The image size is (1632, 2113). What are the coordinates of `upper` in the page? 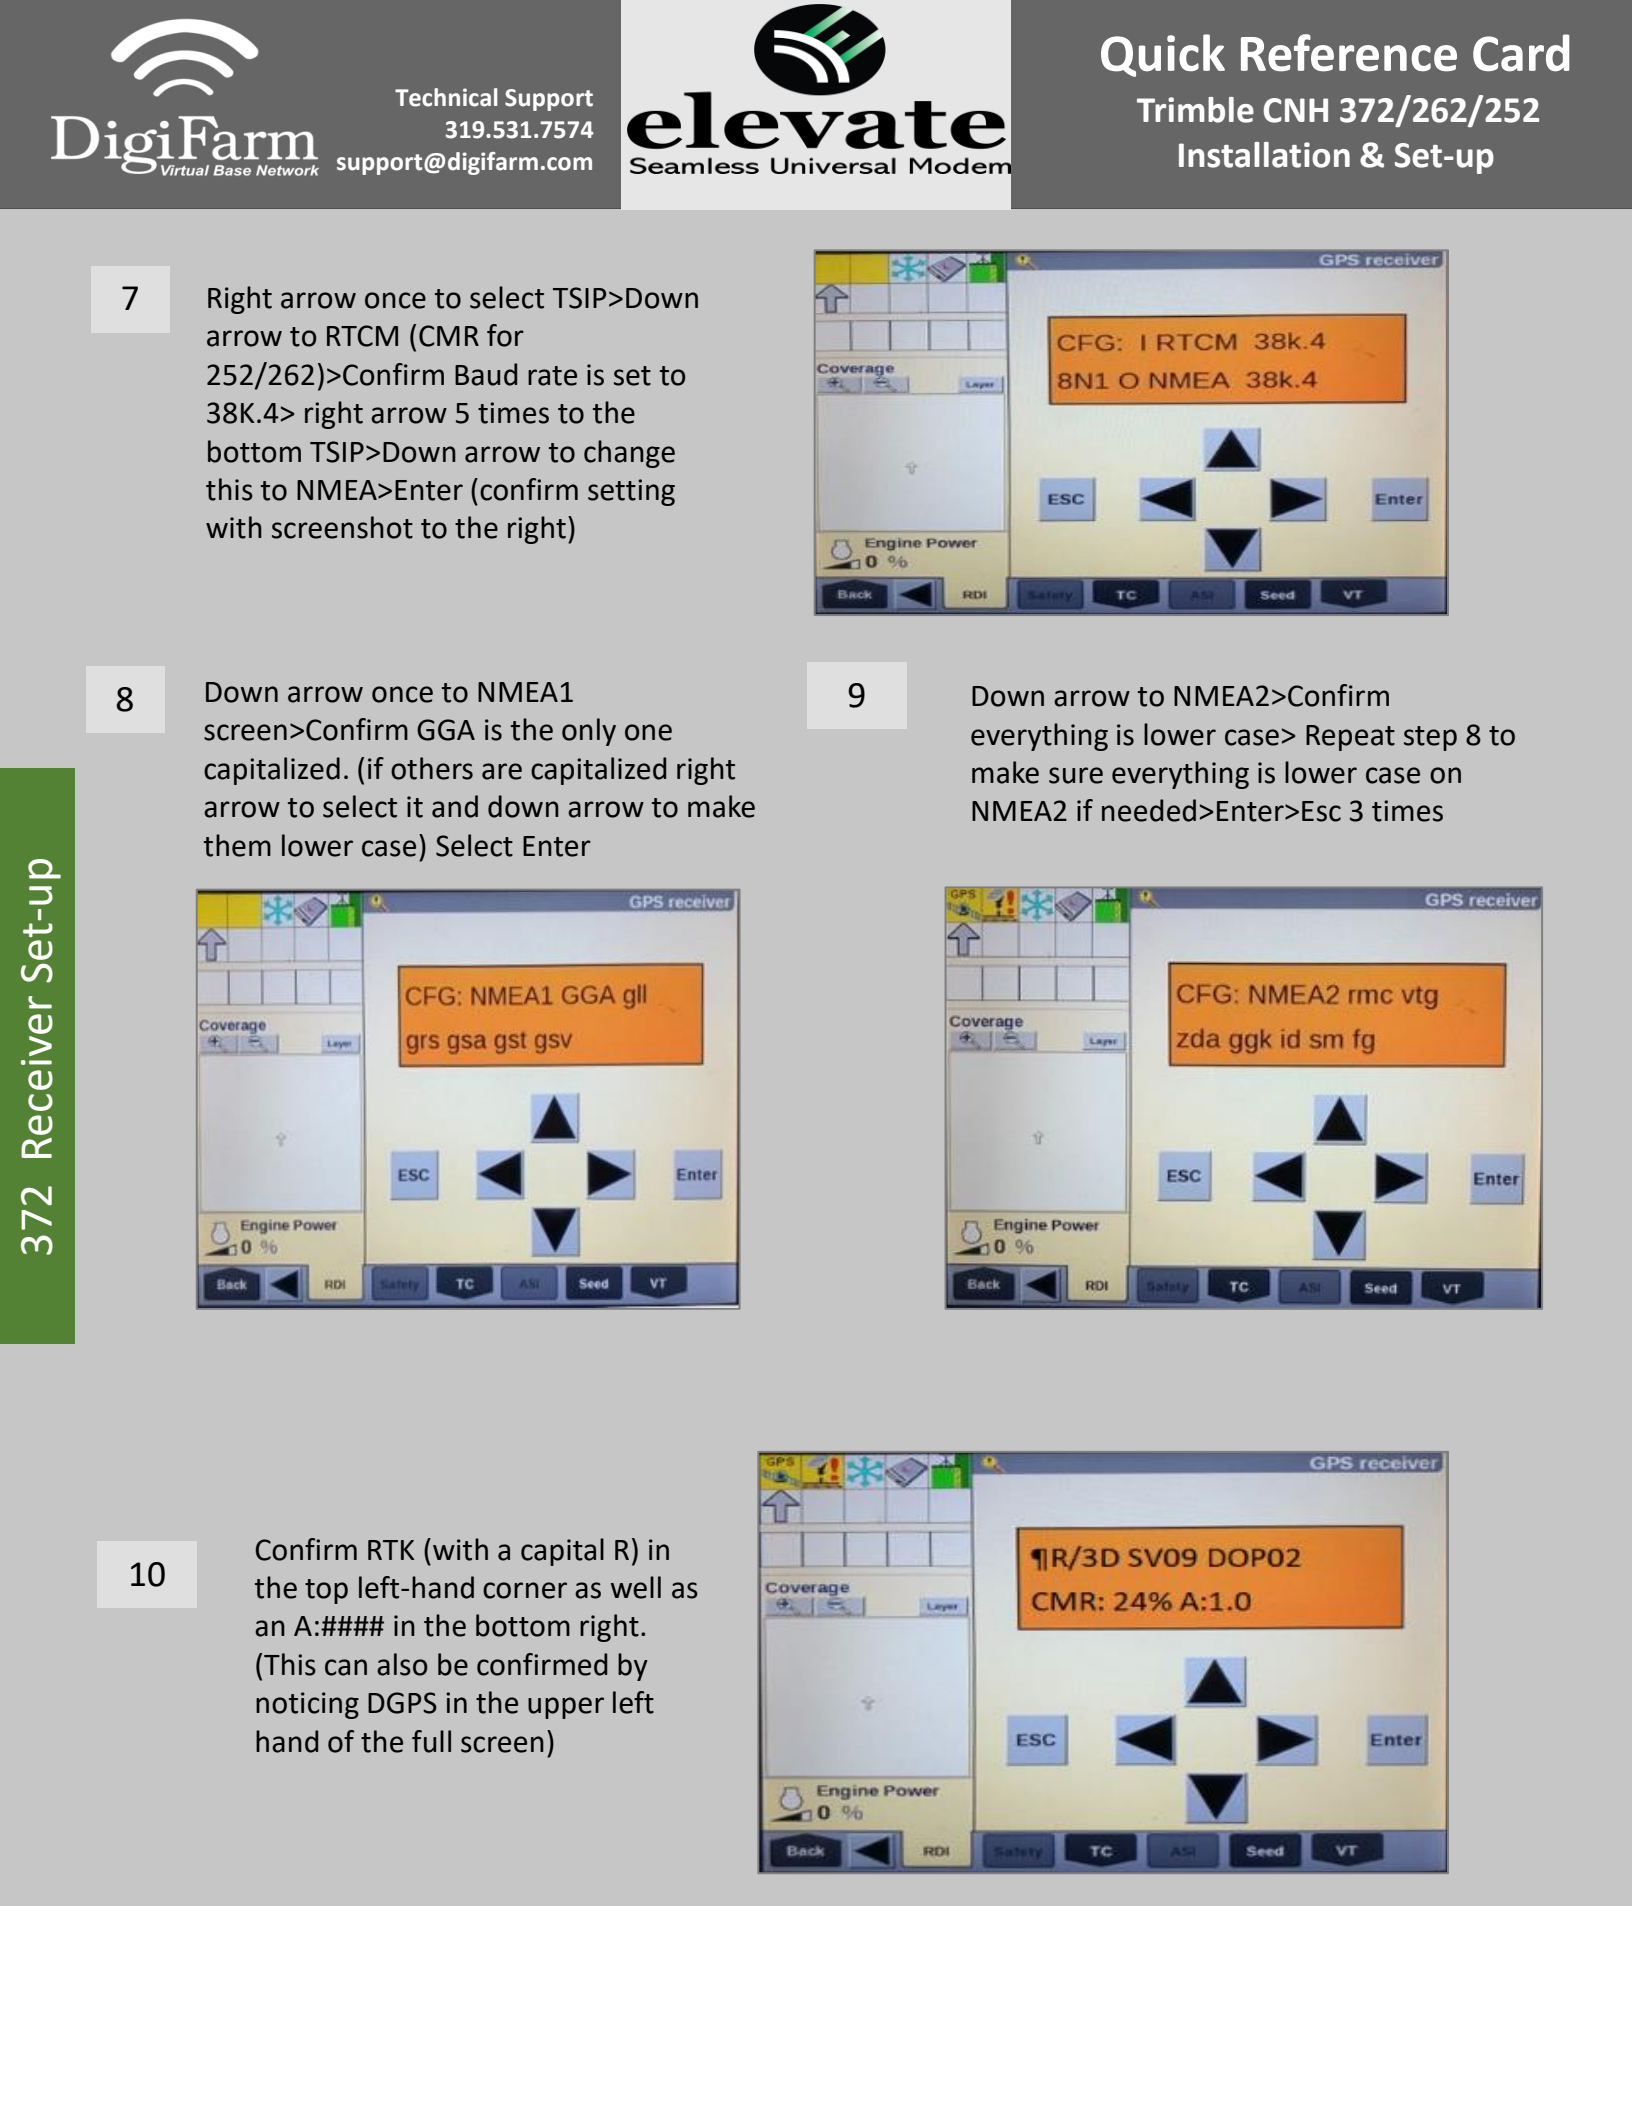 It's located at (566, 1708).
